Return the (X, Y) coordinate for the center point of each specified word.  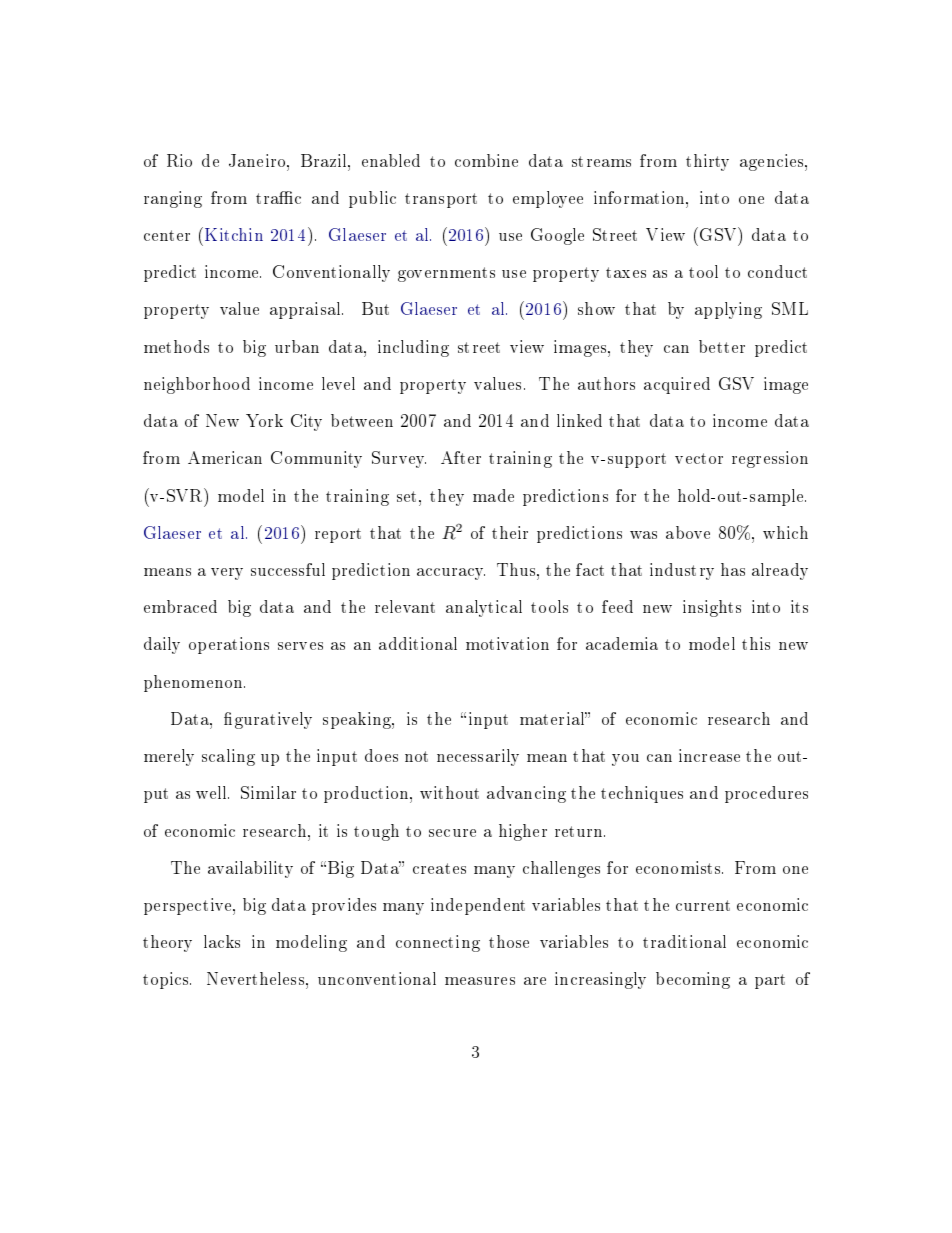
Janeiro (258, 160)
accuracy (451, 574)
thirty (707, 162)
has (733, 569)
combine (486, 160)
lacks (222, 941)
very (227, 574)
